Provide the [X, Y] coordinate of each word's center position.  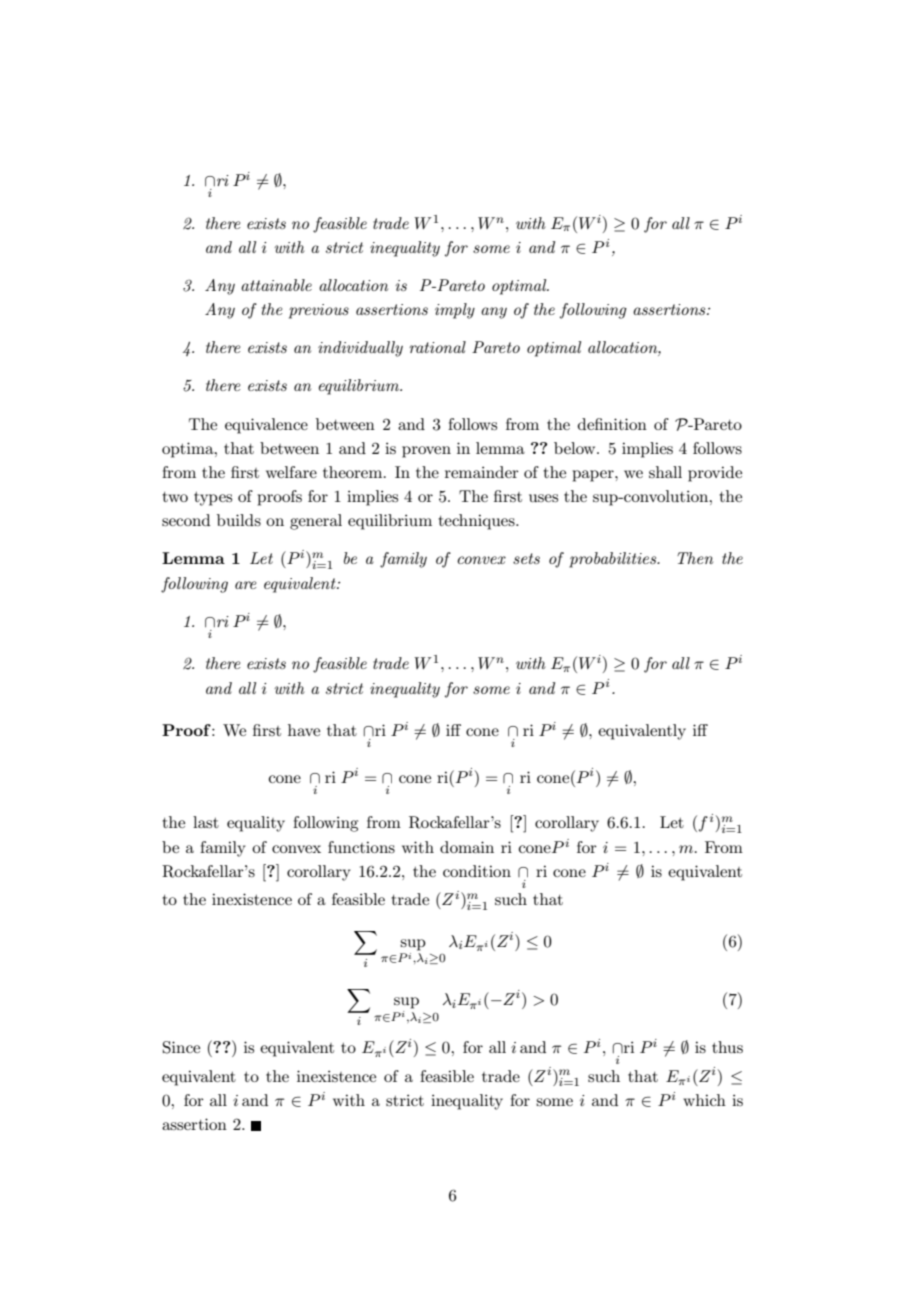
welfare [291, 472]
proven [426, 452]
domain [467, 847]
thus [727, 1047]
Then [695, 558]
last [206, 822]
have [304, 730]
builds [239, 520]
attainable [276, 285]
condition [477, 871]
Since [181, 1047]
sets [526, 558]
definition [612, 424]
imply [455, 311]
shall [665, 472]
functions [361, 847]
